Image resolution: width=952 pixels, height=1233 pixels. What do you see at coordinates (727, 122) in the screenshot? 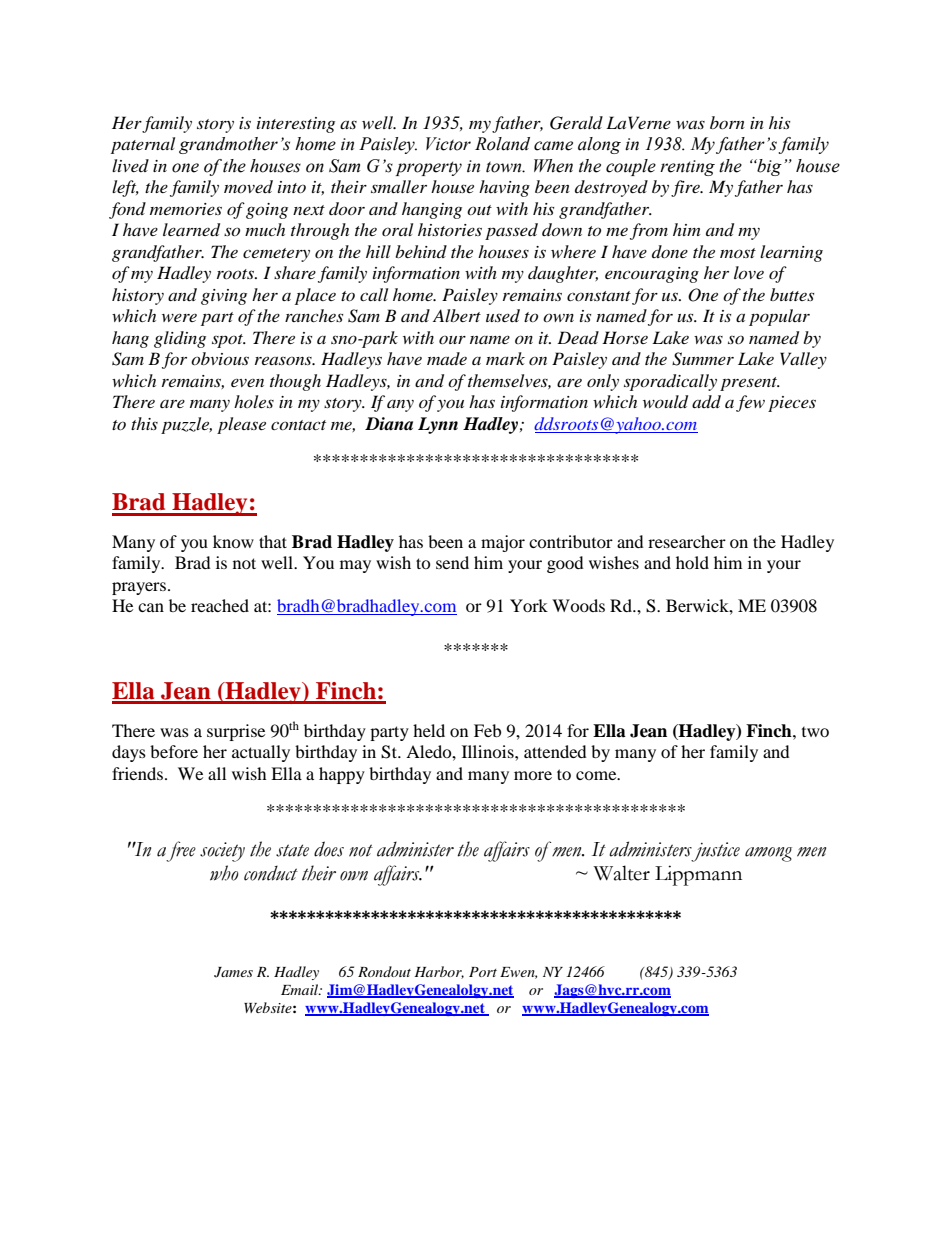
I see `born` at bounding box center [727, 122].
